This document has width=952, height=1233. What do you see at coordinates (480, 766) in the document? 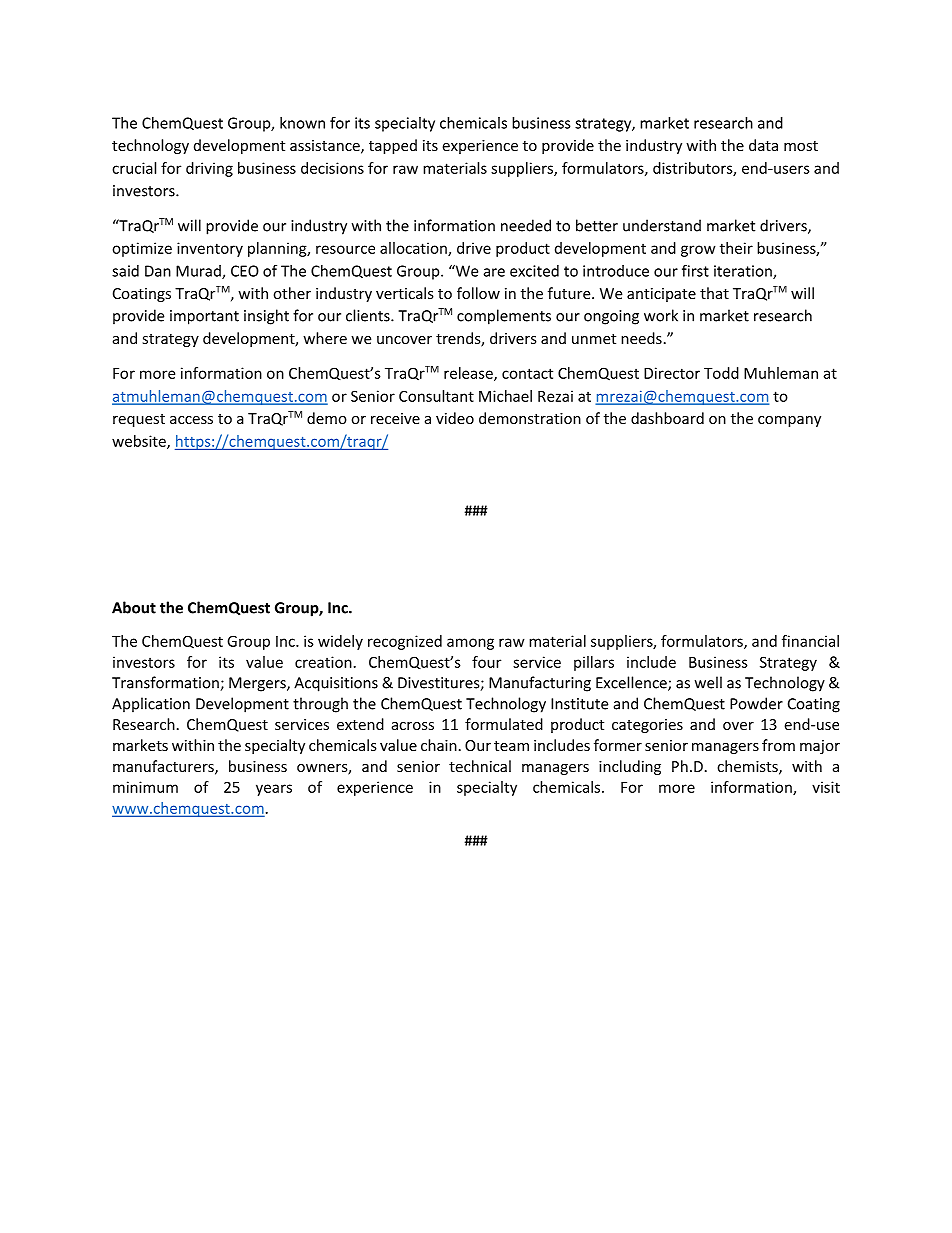
I see `technical` at bounding box center [480, 766].
